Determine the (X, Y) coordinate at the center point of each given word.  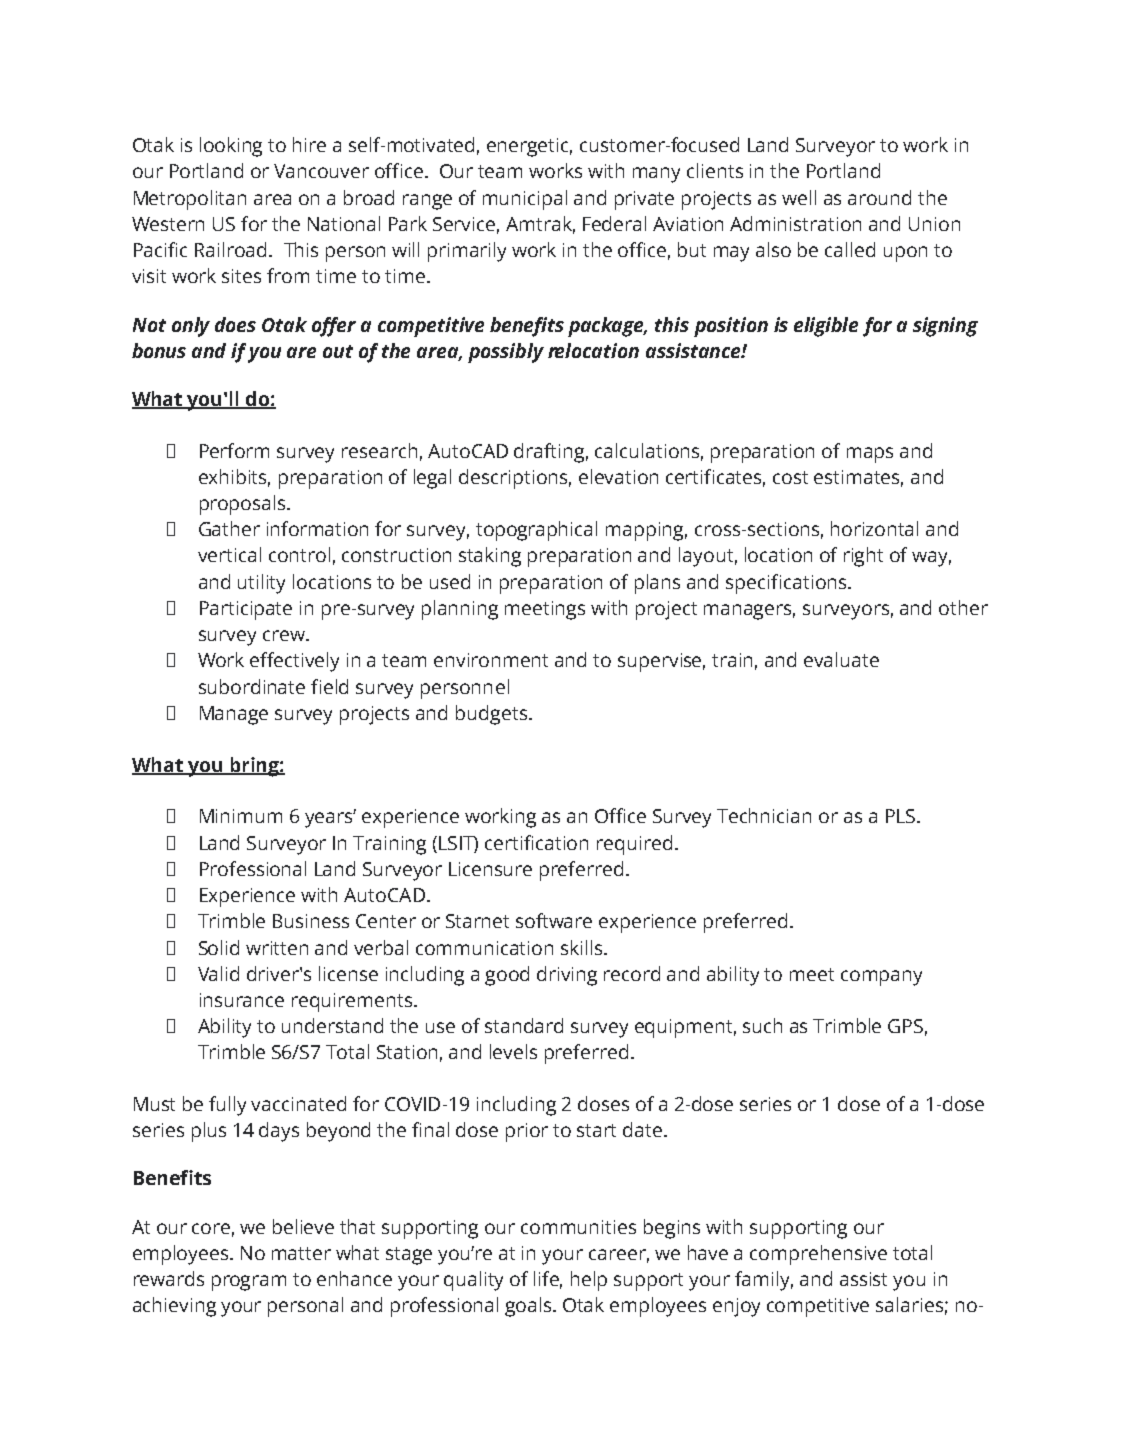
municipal (525, 200)
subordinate (252, 686)
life (548, 1280)
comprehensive (818, 1255)
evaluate (841, 659)
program (249, 1283)
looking (231, 147)
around (879, 197)
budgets (493, 715)
